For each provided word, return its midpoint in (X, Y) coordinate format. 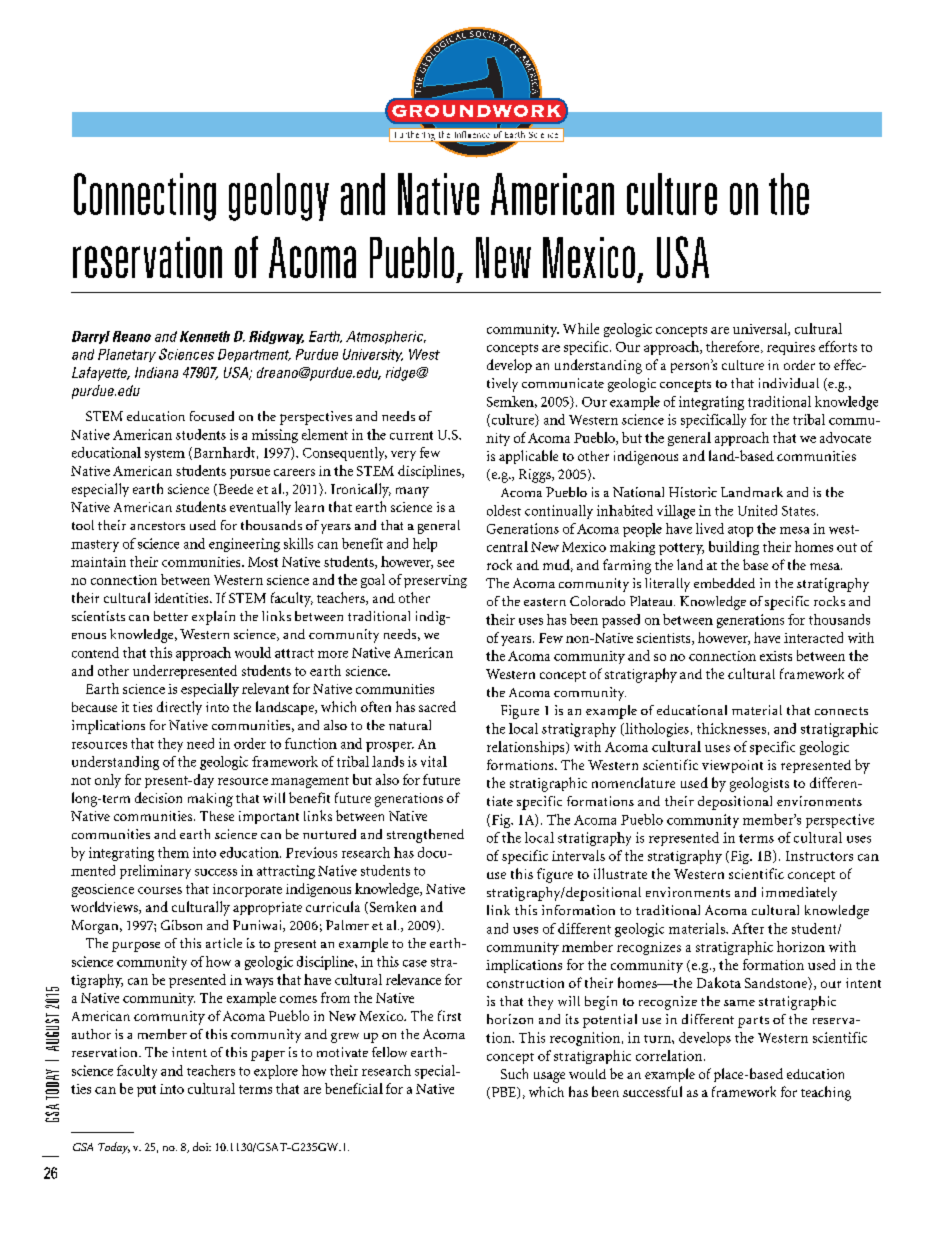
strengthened (425, 836)
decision (158, 797)
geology (279, 197)
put (146, 1091)
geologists (759, 784)
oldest (504, 510)
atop (740, 531)
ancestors (157, 526)
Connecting (145, 197)
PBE (503, 1093)
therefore (734, 347)
